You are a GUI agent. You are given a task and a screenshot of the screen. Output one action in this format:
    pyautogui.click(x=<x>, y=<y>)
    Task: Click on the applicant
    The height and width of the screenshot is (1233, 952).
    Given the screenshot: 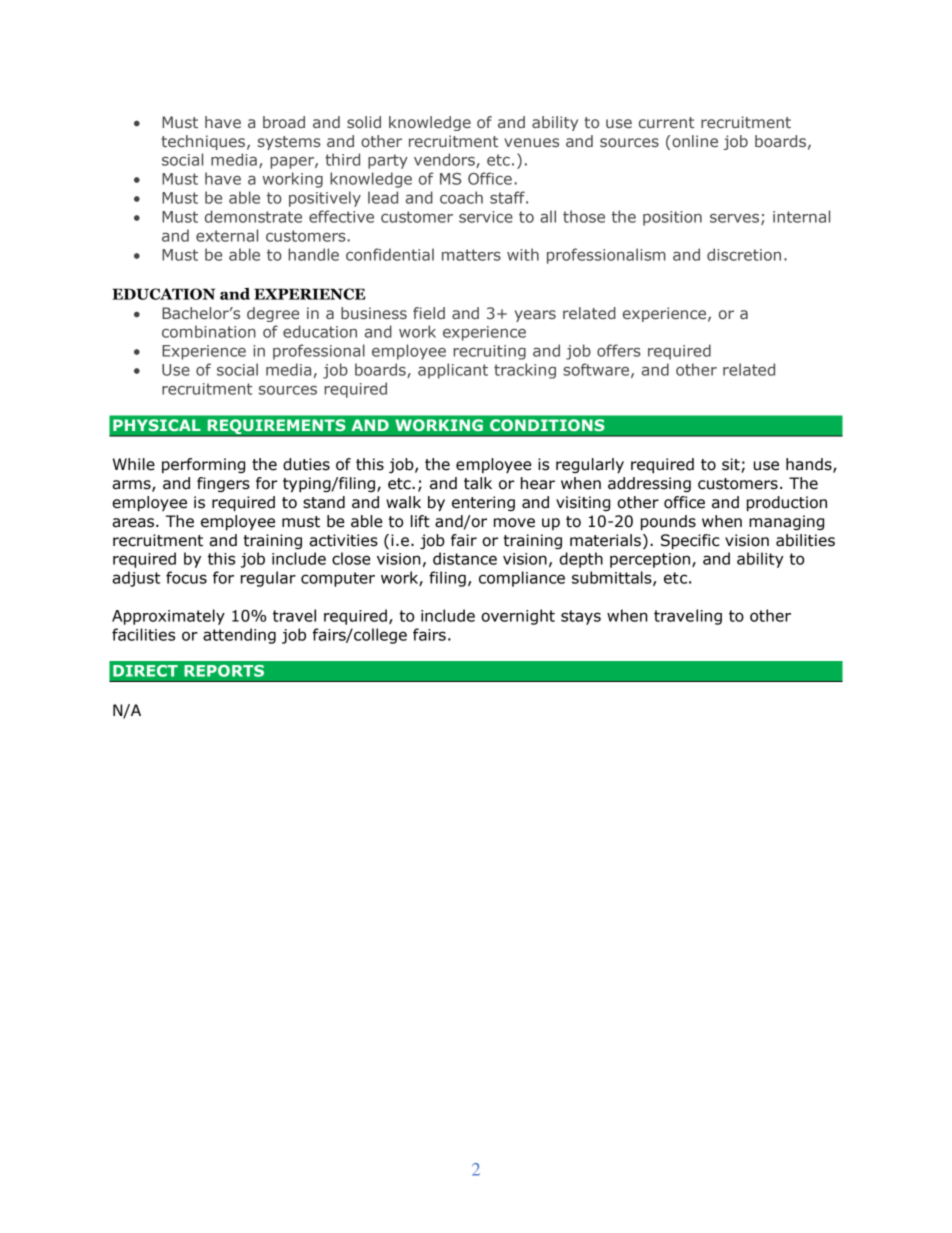 What is the action you would take?
    pyautogui.click(x=453, y=371)
